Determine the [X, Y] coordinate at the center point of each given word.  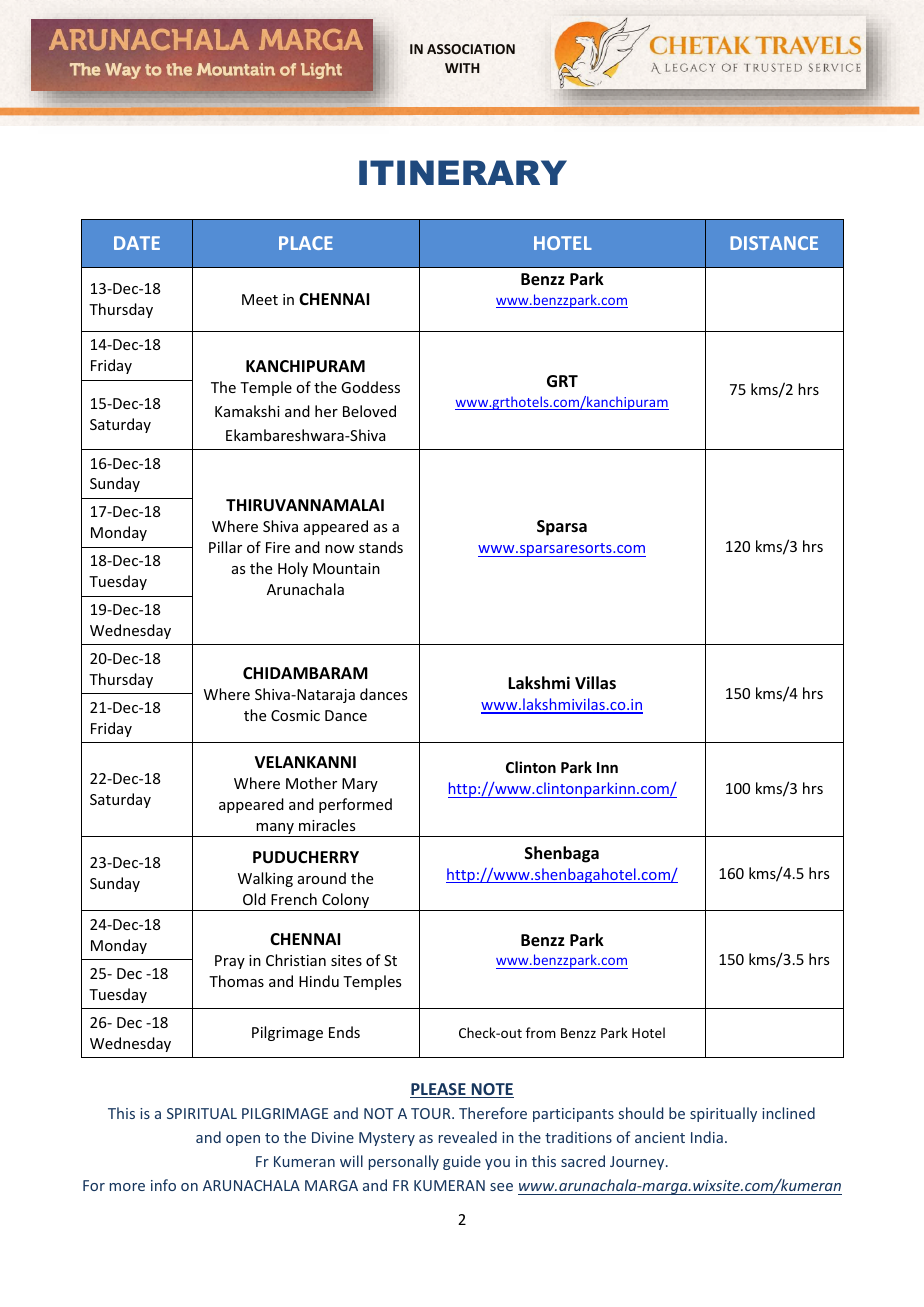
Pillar [225, 547]
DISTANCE [774, 243]
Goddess [370, 387]
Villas [595, 682]
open [243, 1140]
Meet [260, 299]
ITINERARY [463, 172]
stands [381, 547]
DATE [137, 243]
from [541, 1032]
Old [254, 899]
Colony [346, 902]
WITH [462, 68]
